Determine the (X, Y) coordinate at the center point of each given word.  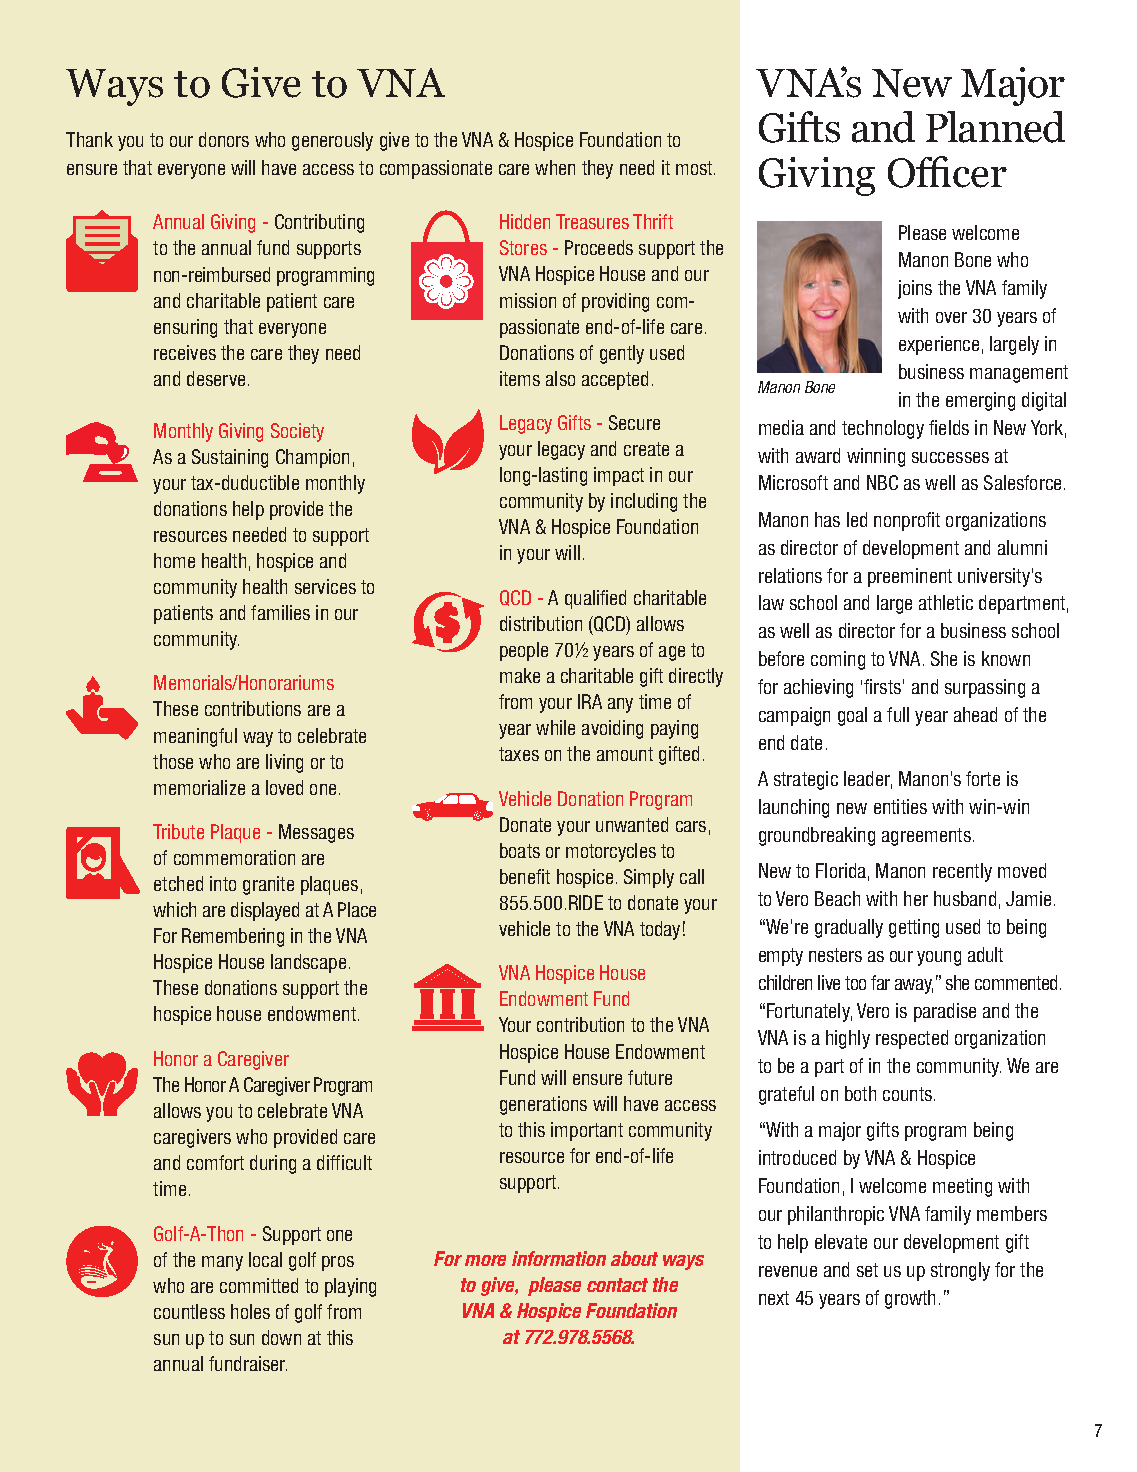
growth (910, 1299)
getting (914, 928)
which (174, 909)
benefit (525, 876)
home (174, 560)
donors (224, 139)
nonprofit (907, 521)
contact (617, 1285)
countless (189, 1311)
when (555, 167)
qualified (595, 599)
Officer (947, 172)
